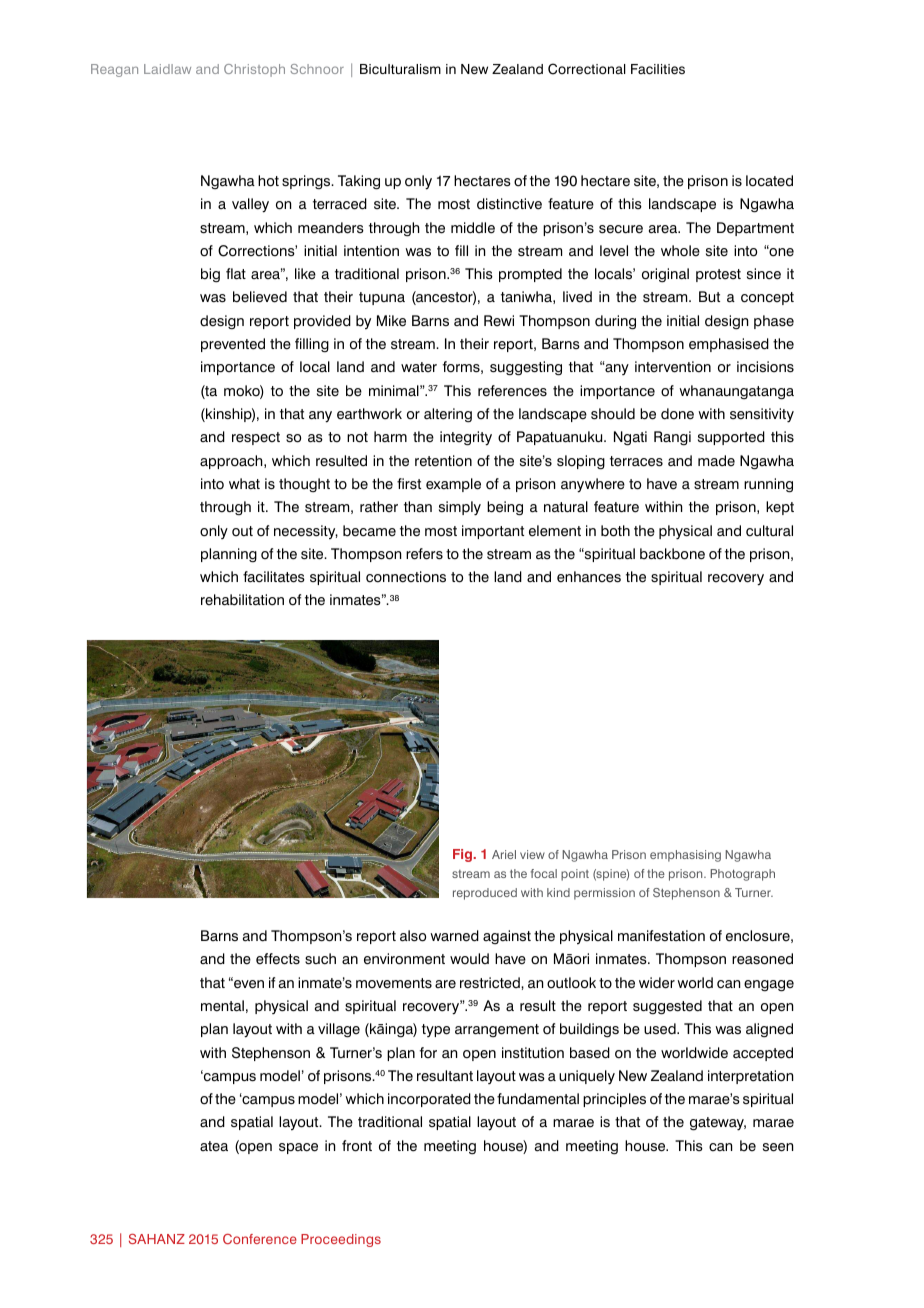 Image resolution: width=924 pixels, height=1308 pixels. Describe the element at coordinates (463, 855) in the page. I see `Fig` at that location.
